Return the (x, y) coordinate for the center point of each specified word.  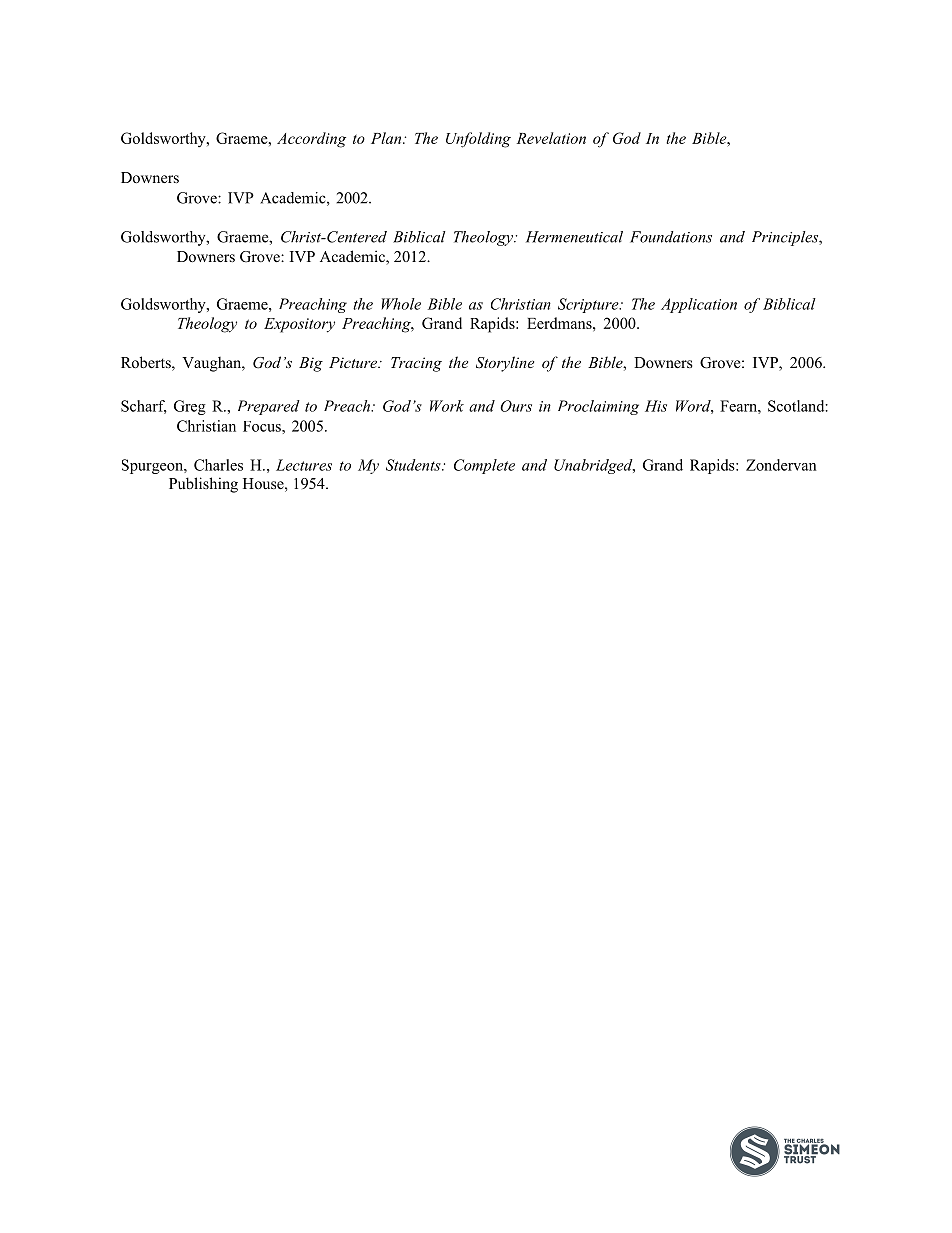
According (311, 140)
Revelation (551, 138)
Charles (218, 465)
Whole (401, 304)
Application (699, 305)
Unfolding (478, 140)
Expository (299, 325)
